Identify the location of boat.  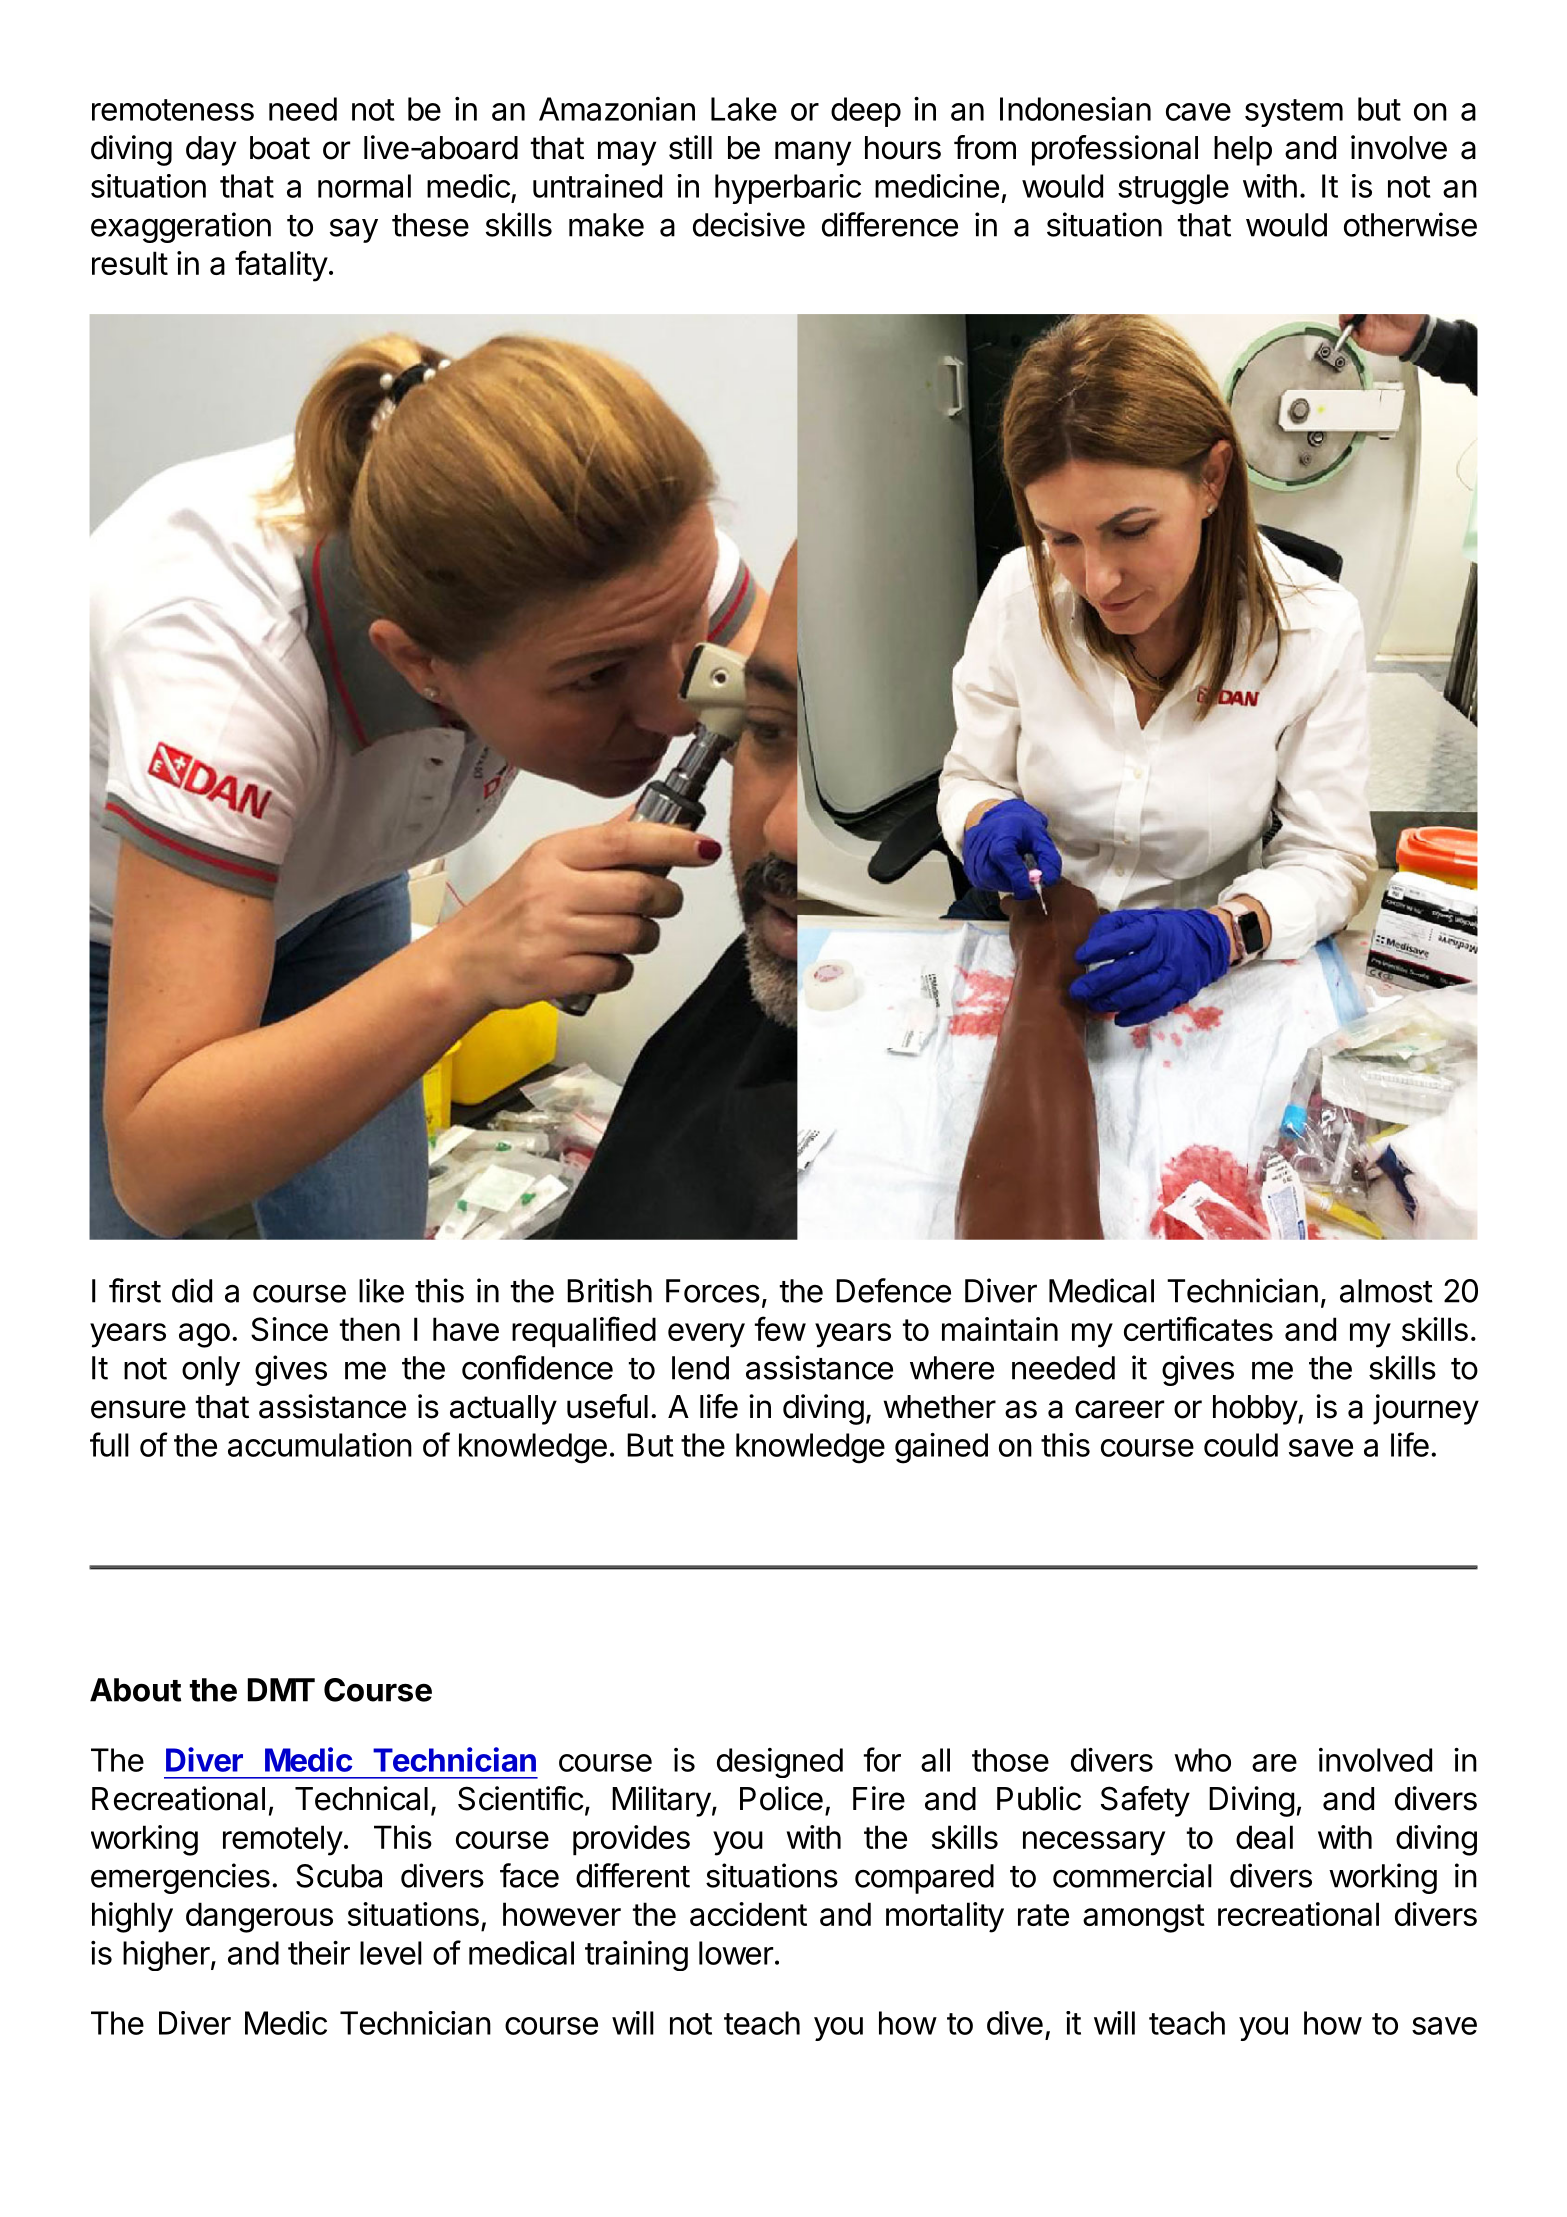
(280, 148).
